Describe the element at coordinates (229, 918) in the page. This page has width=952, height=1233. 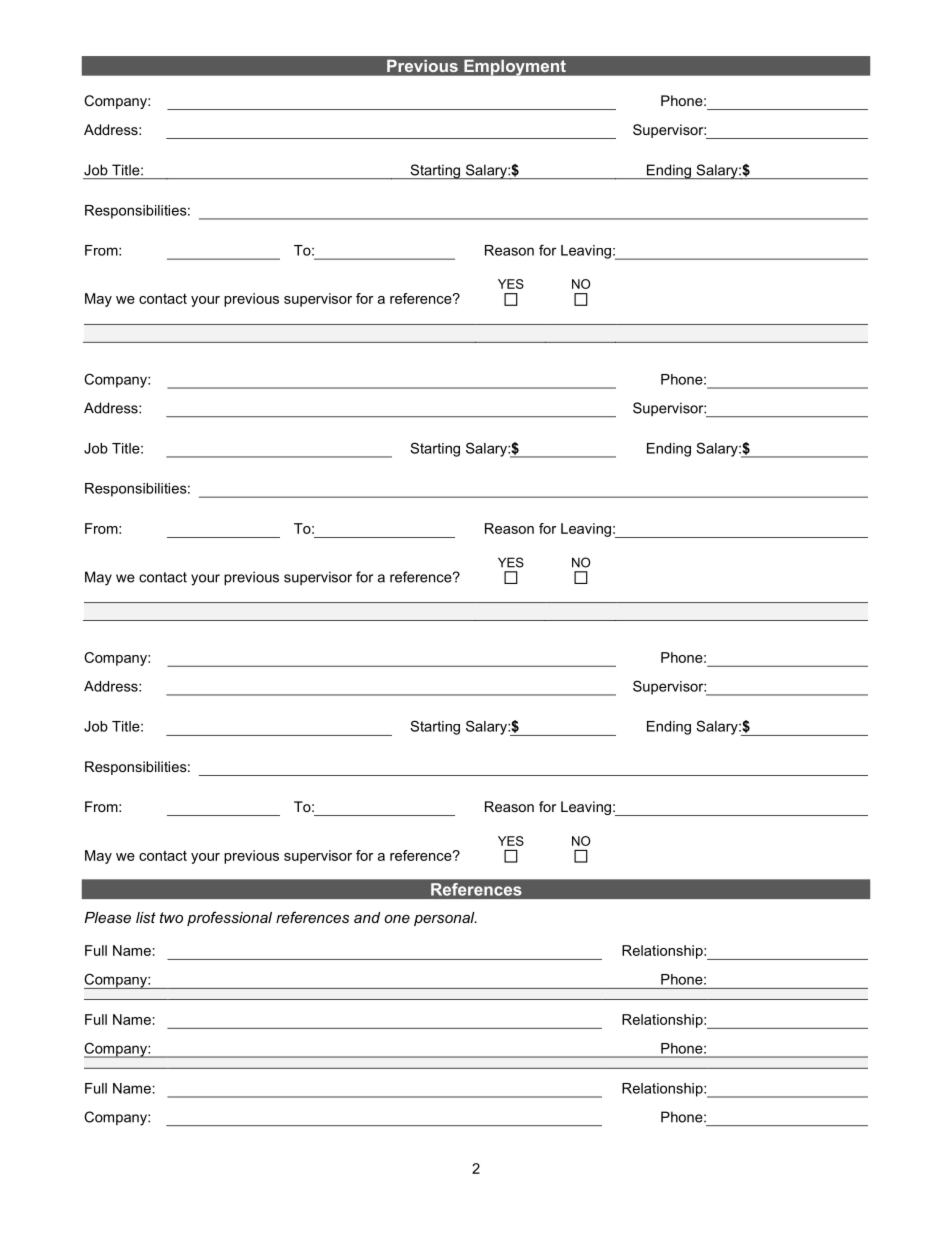
I see `professional` at that location.
